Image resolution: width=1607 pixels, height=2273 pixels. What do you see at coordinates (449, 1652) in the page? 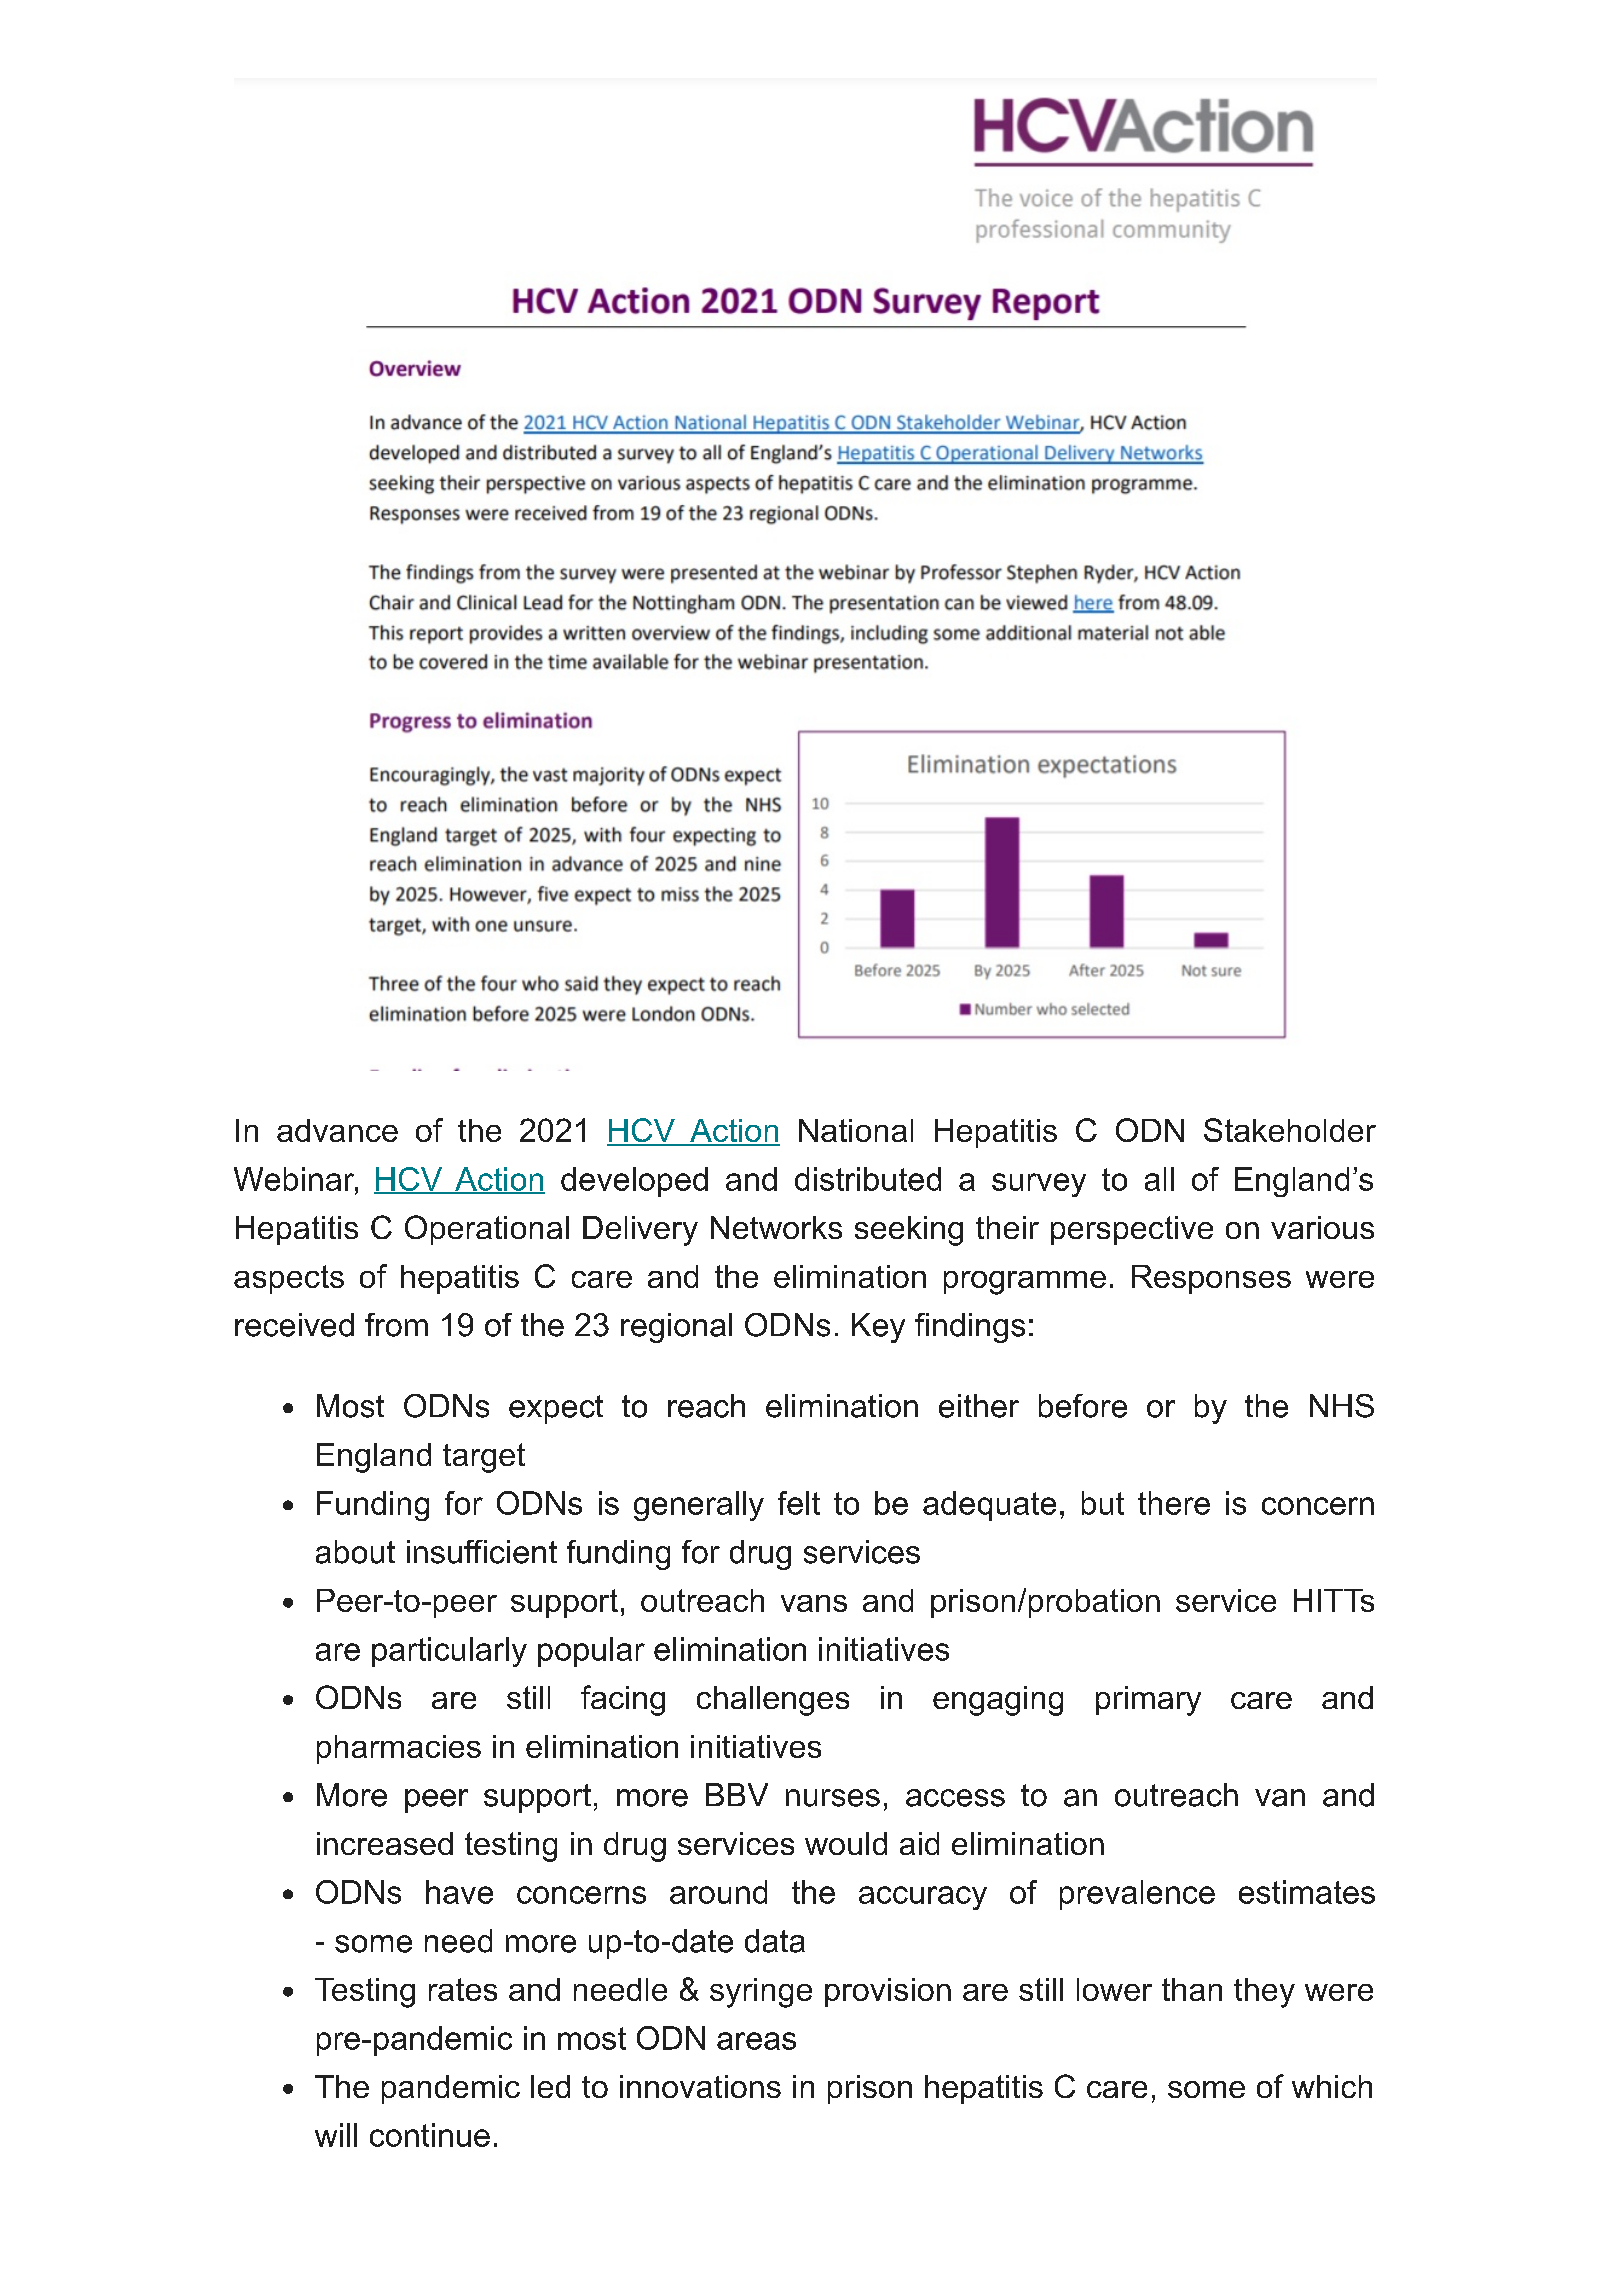
I see `particularly` at bounding box center [449, 1652].
